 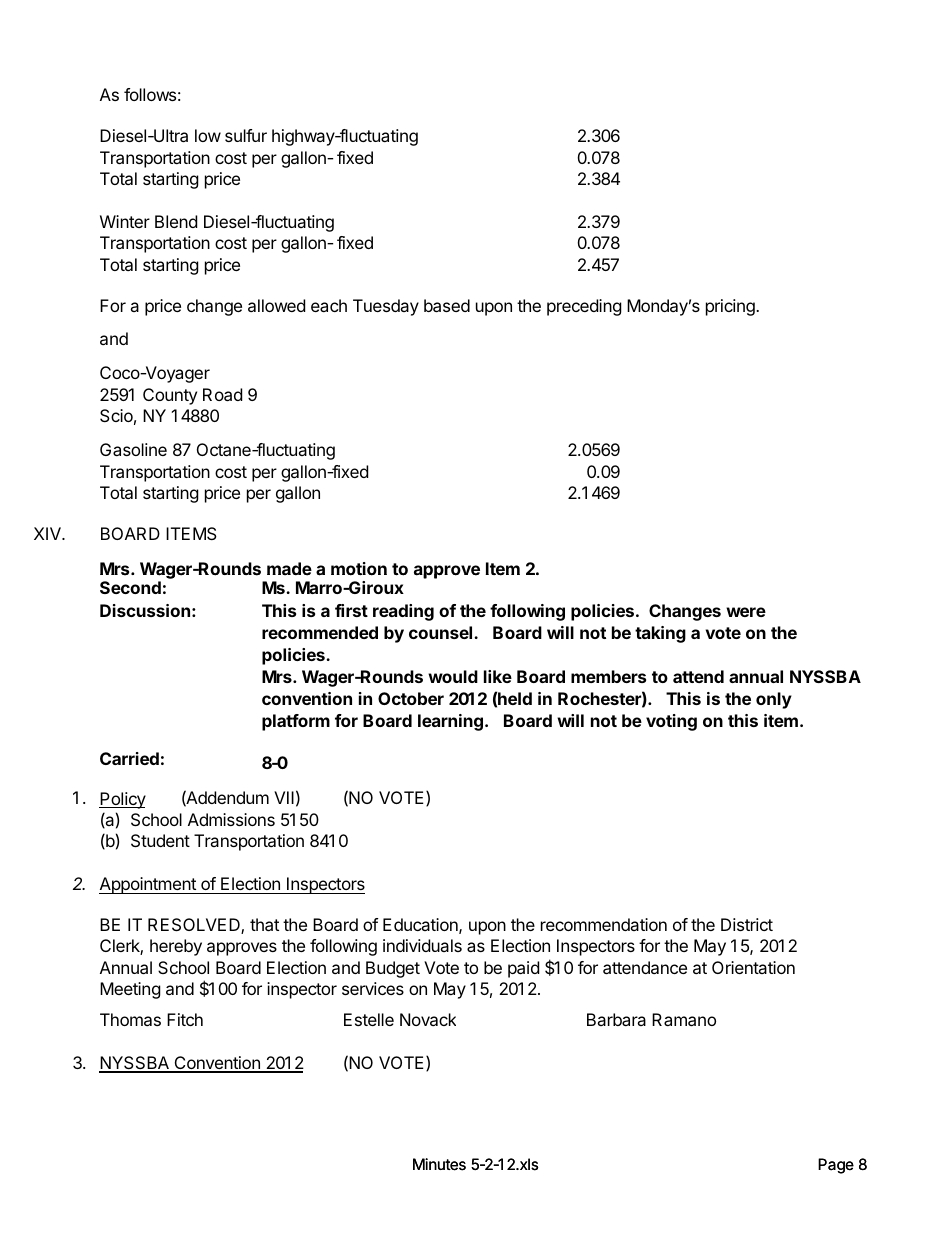 I want to click on sulfur, so click(x=246, y=135).
